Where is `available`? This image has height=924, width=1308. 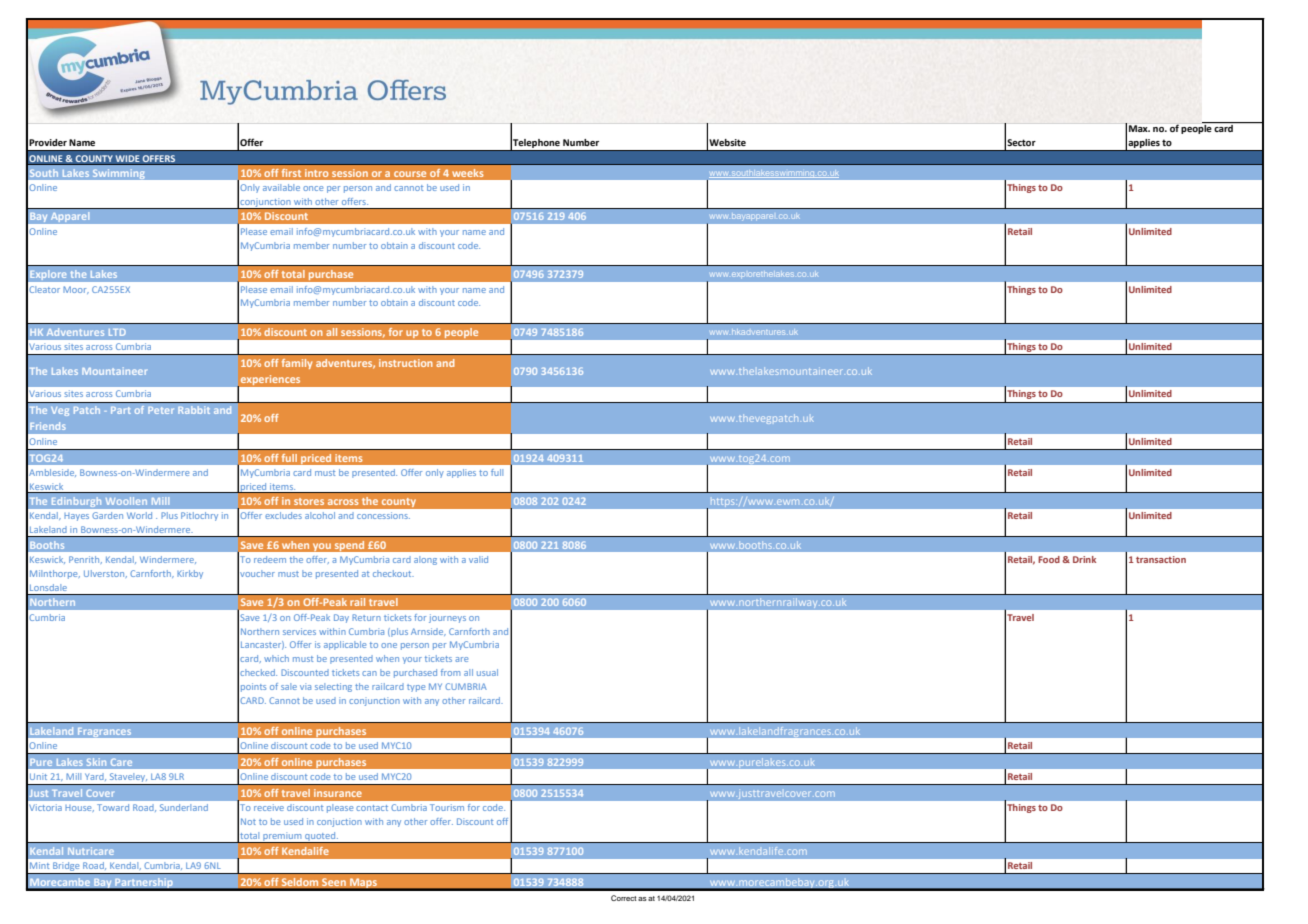
available is located at coordinates (281, 187).
